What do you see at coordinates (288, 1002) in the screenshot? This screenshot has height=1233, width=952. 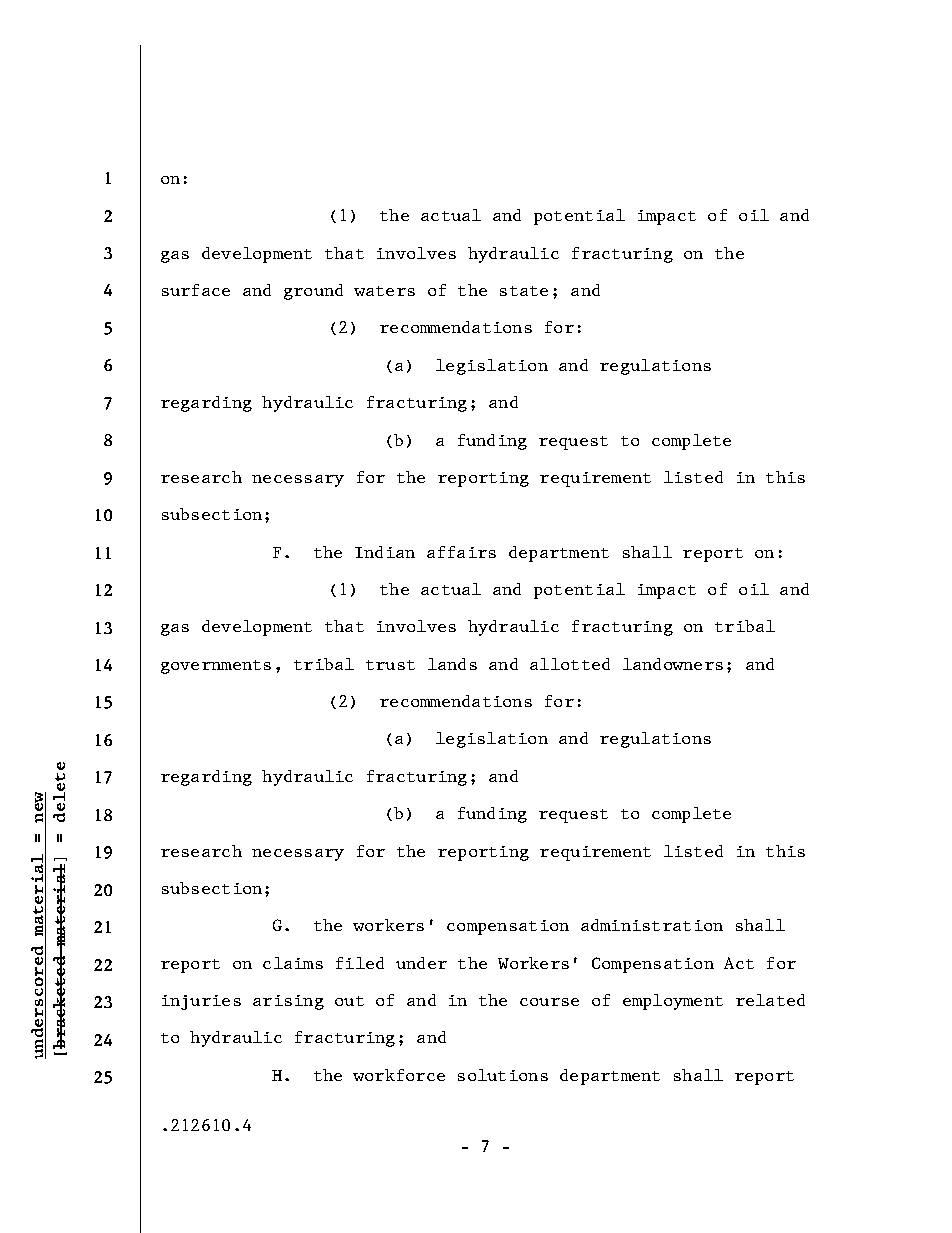 I see `arising` at bounding box center [288, 1002].
